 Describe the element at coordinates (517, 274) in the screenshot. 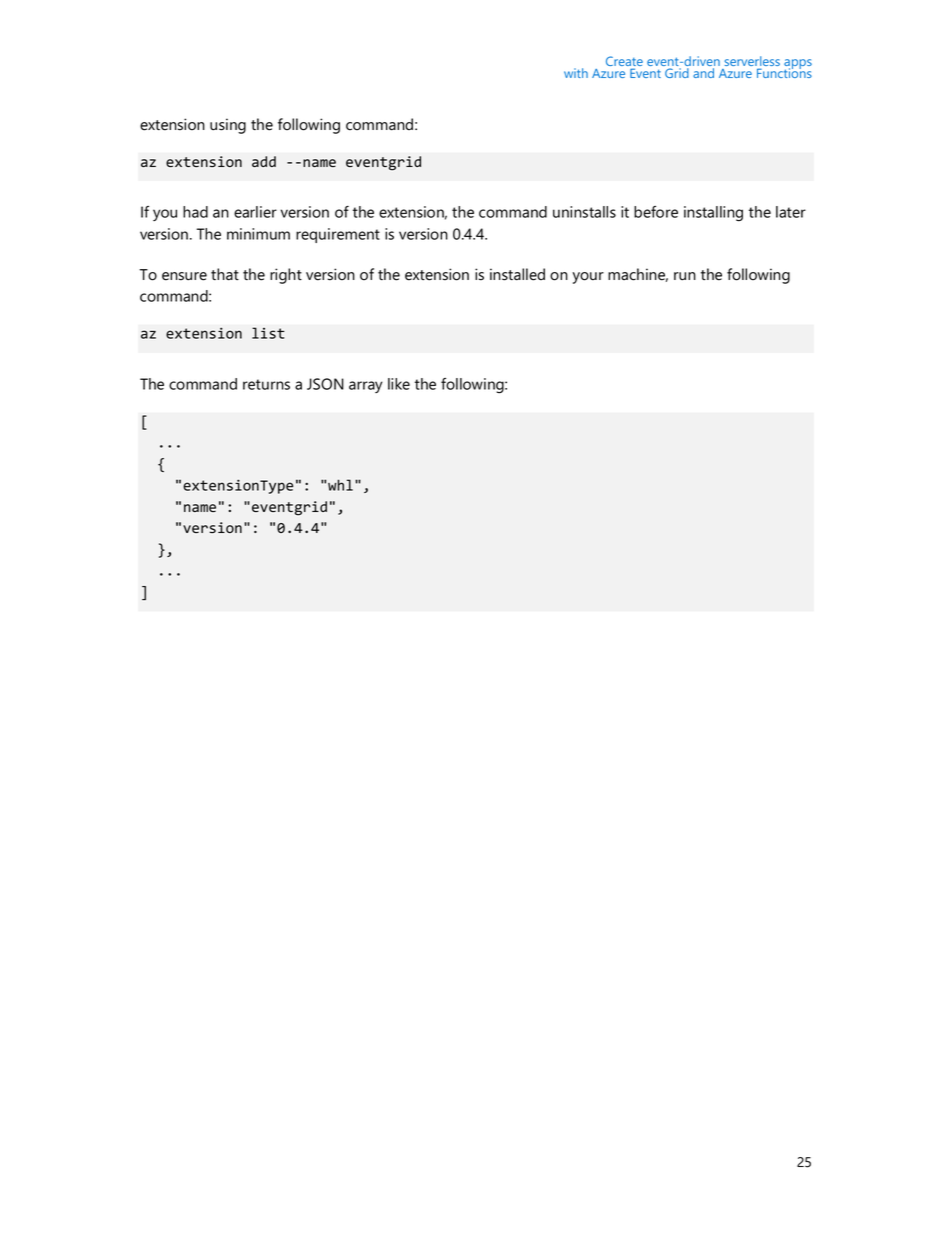

I see `installed` at that location.
